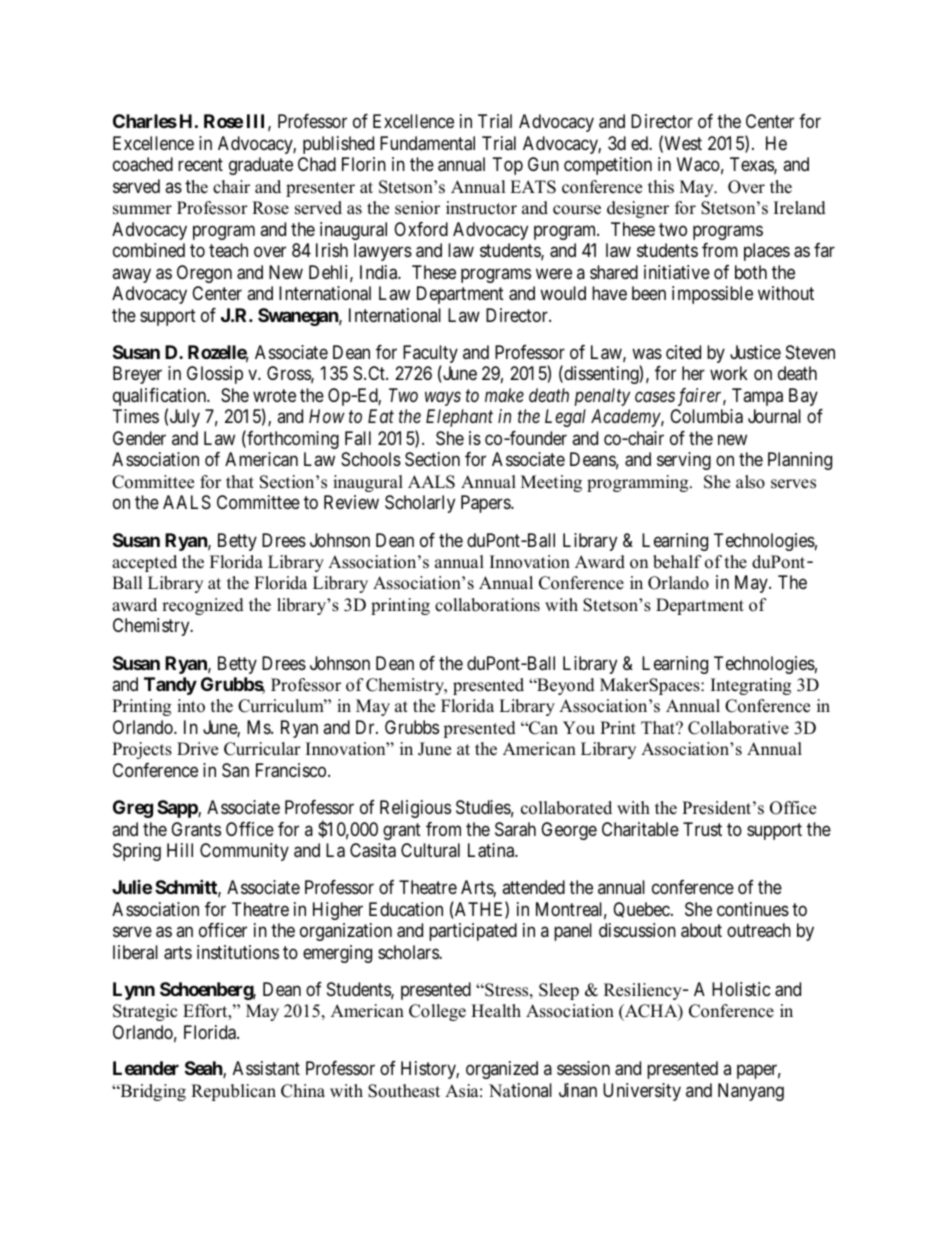  What do you see at coordinates (200, 165) in the screenshot?
I see `recent` at bounding box center [200, 165].
